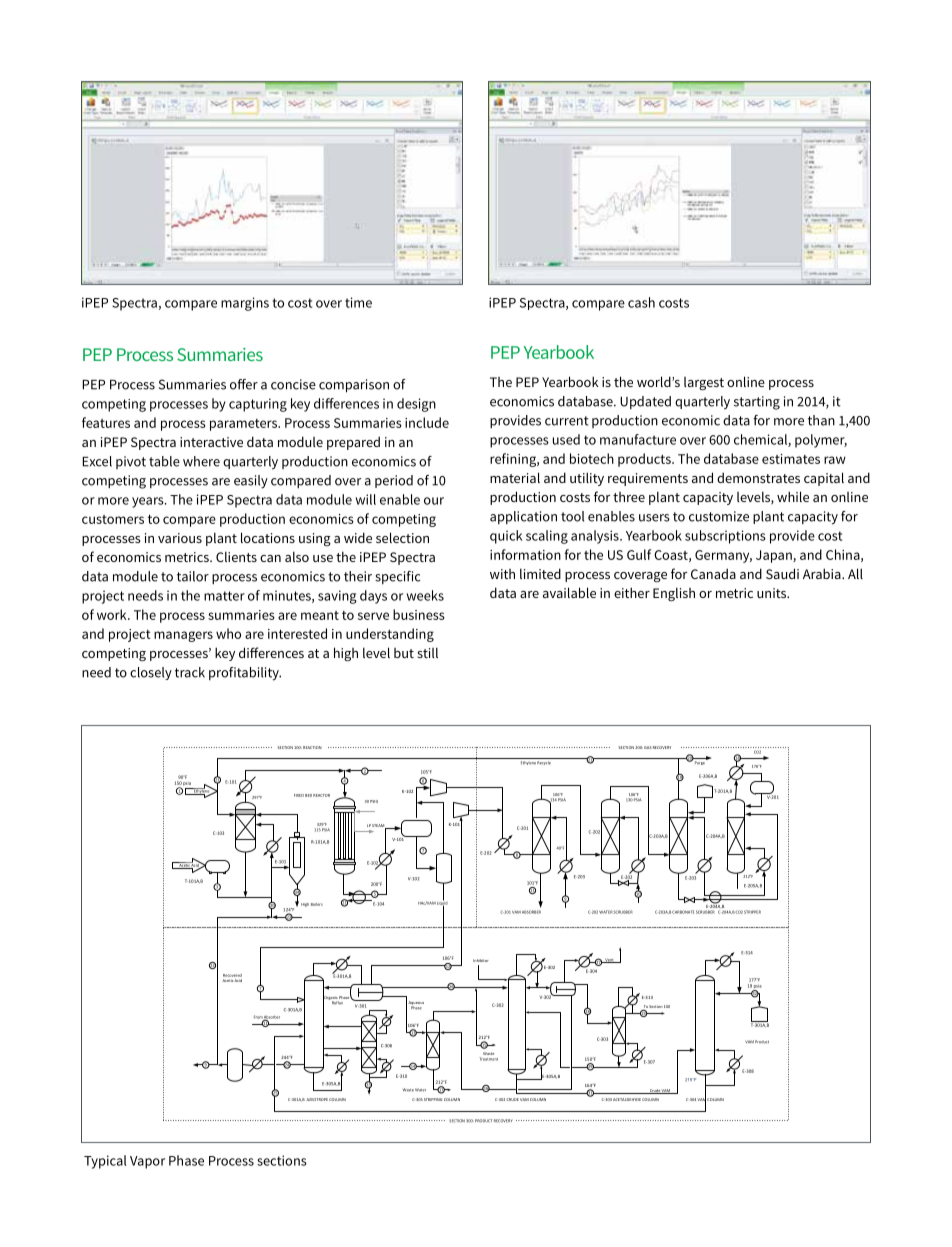 The width and height of the image is (952, 1247). What do you see at coordinates (245, 304) in the image?
I see `margins` at bounding box center [245, 304].
